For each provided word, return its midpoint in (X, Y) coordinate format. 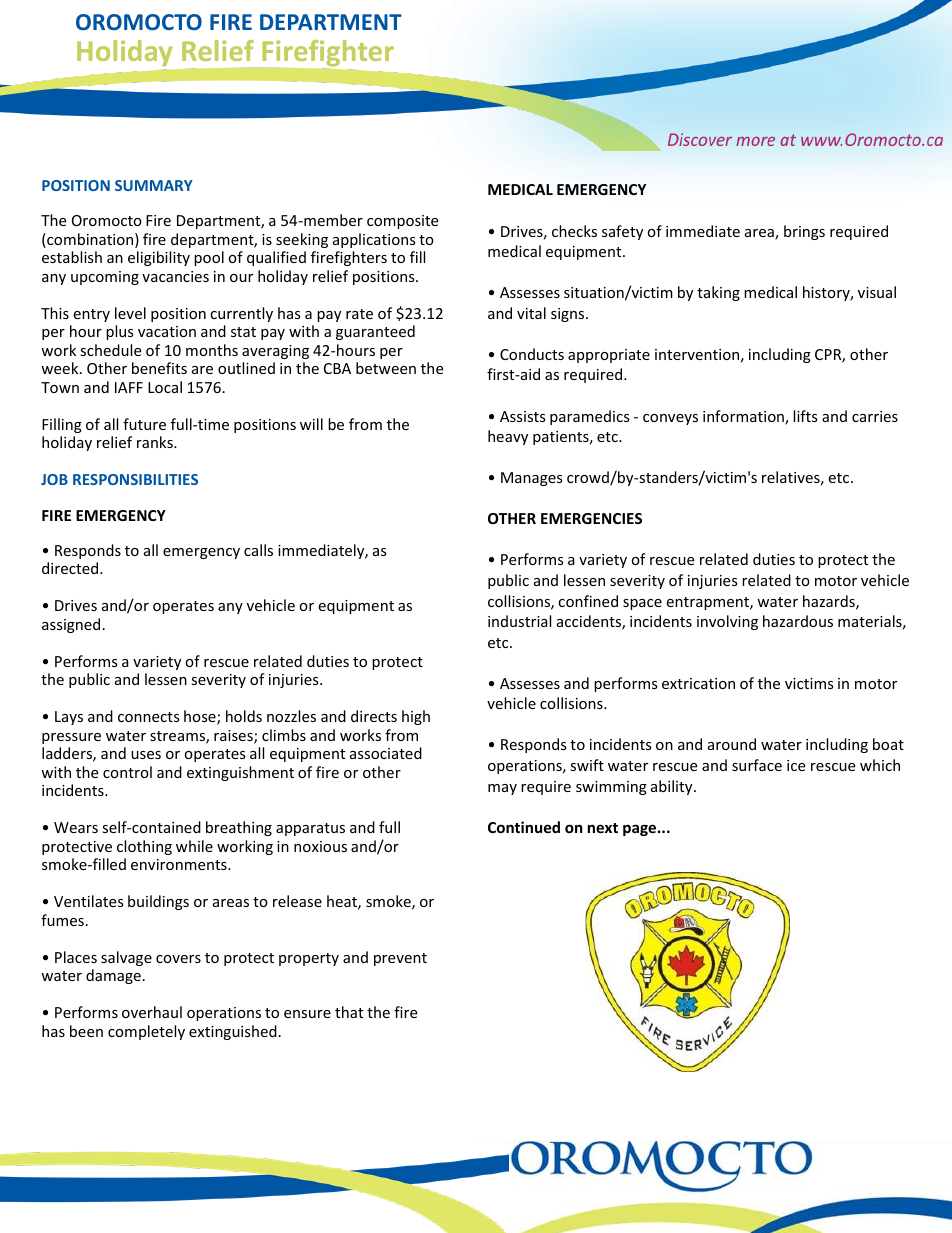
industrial (519, 621)
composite (402, 222)
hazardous (798, 621)
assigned (71, 625)
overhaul (152, 1012)
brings (804, 232)
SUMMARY (154, 185)
